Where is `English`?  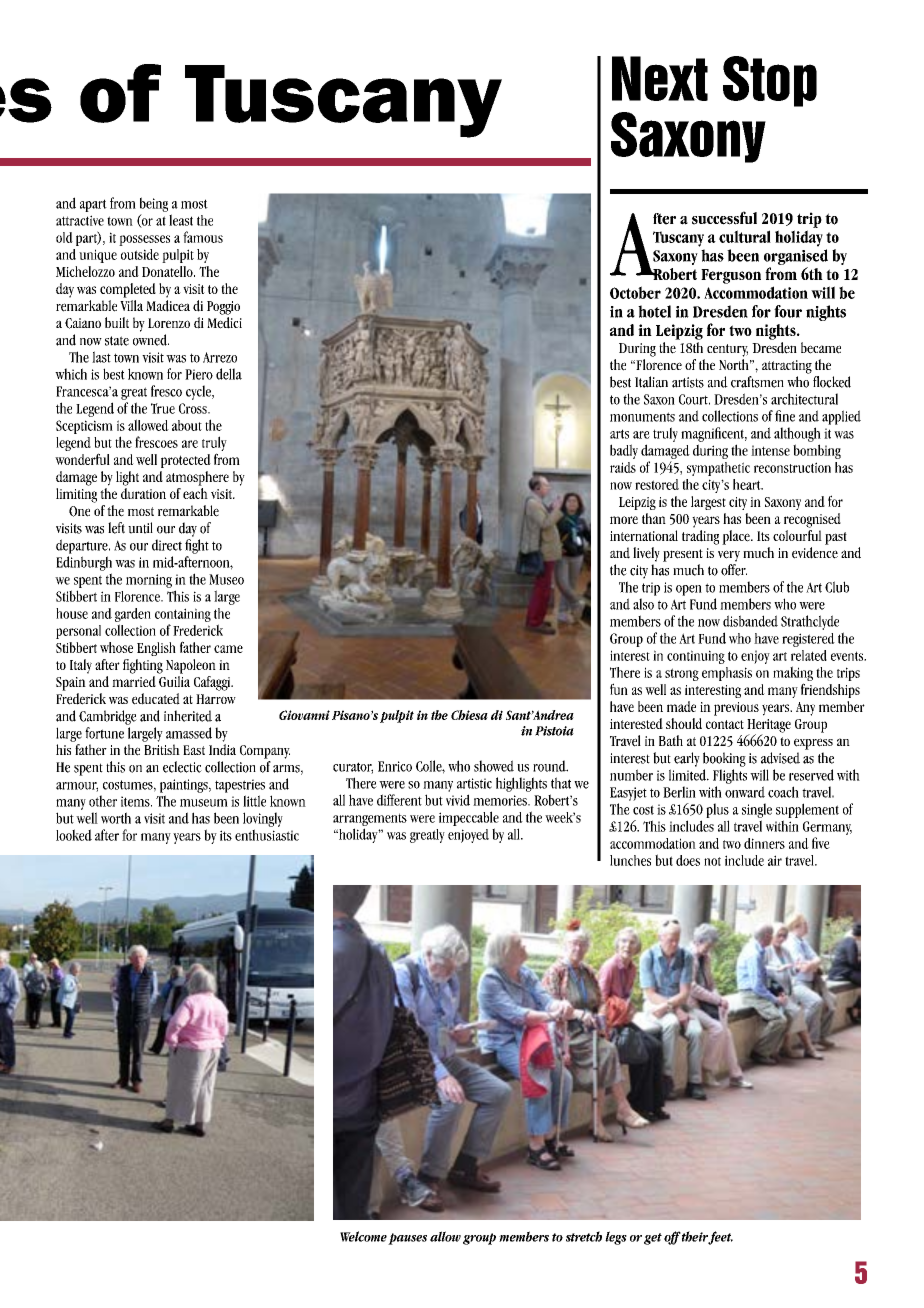
English is located at coordinates (156, 649).
